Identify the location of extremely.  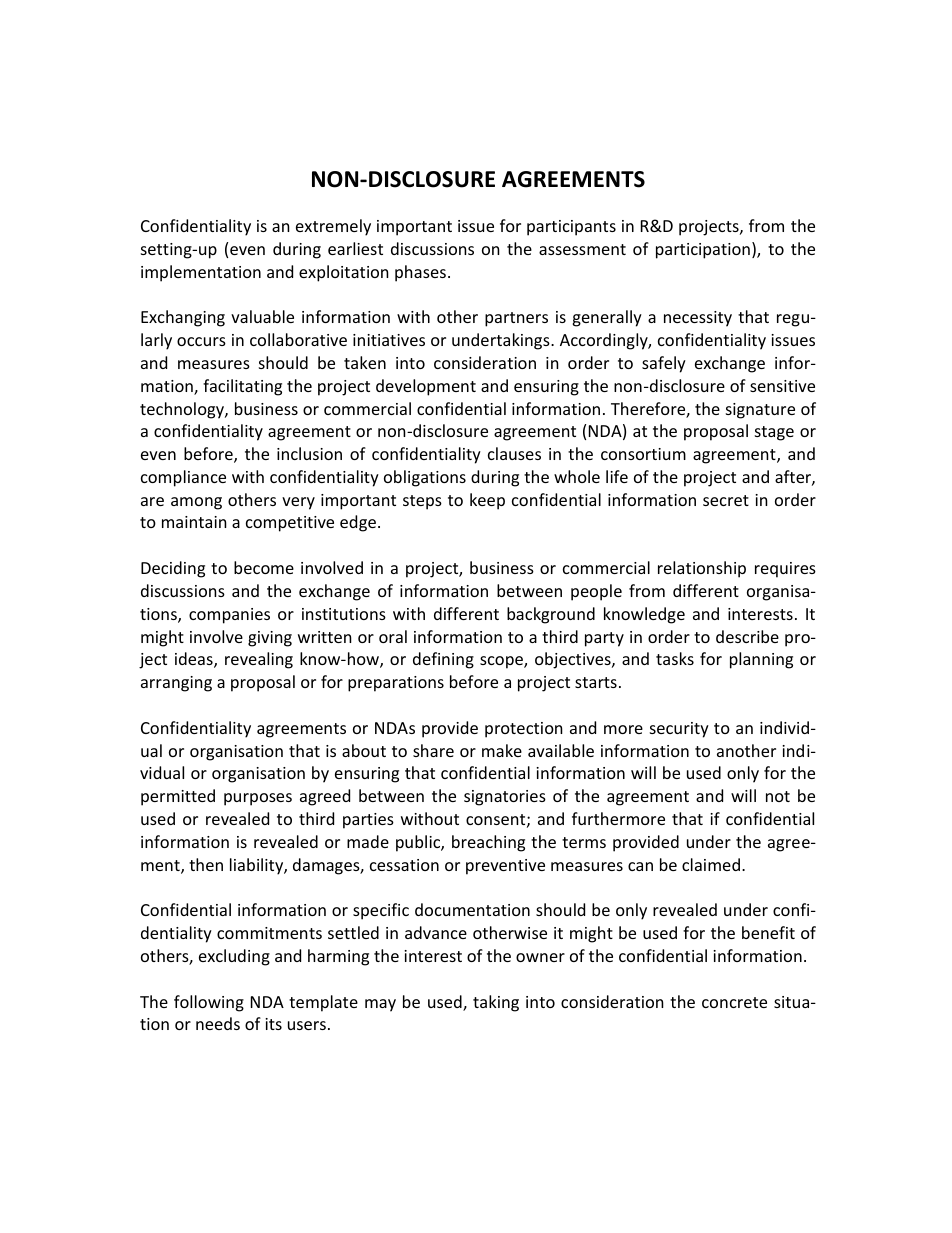
(333, 227).
